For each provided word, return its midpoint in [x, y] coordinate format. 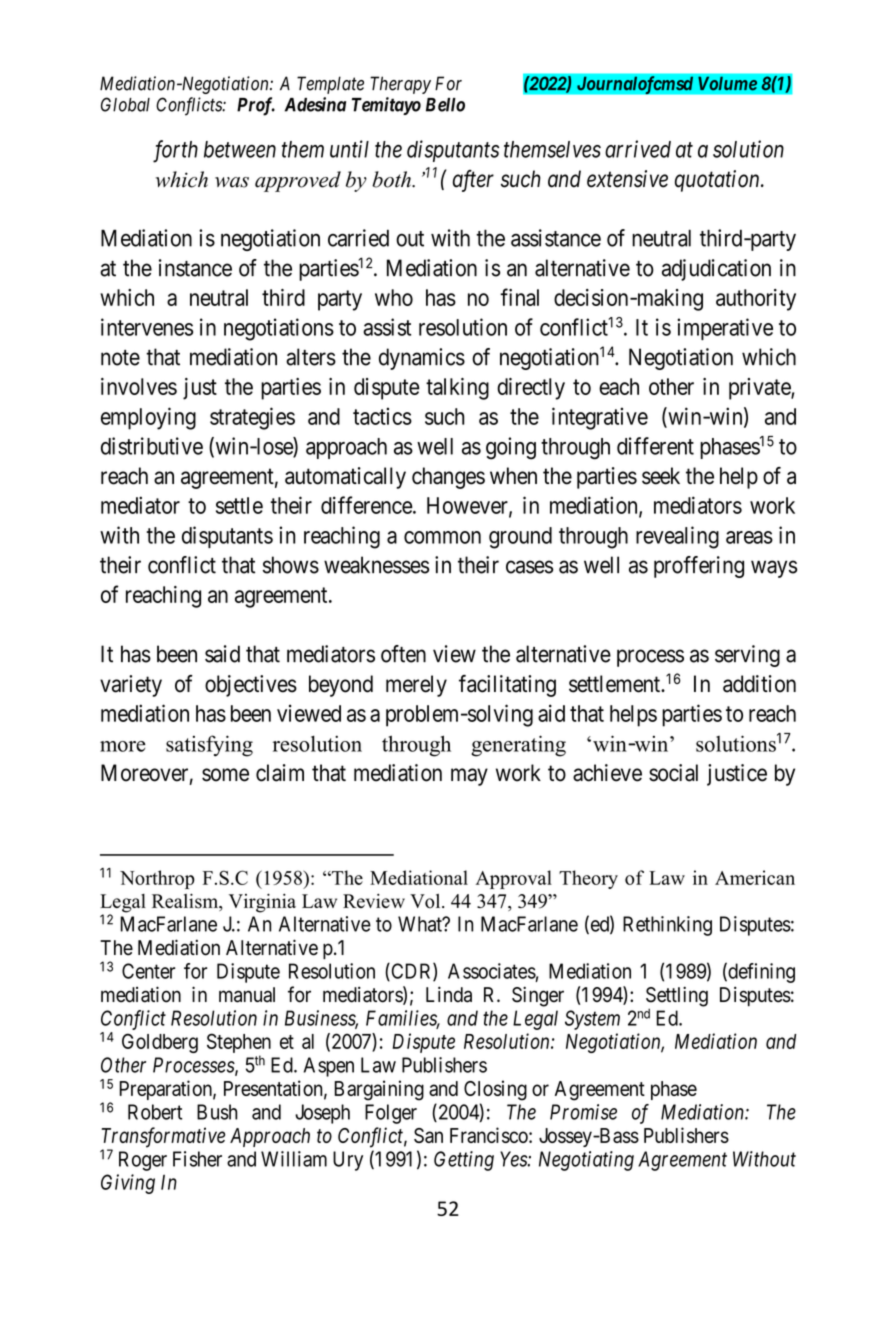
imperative [725, 329]
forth [175, 151]
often [403, 654]
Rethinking [667, 926]
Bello [445, 105]
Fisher [197, 1159]
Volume [727, 83]
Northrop [157, 879]
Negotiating [586, 1161]
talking [457, 389]
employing [148, 418]
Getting [464, 1161]
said [222, 654]
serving [747, 656]
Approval [514, 879]
